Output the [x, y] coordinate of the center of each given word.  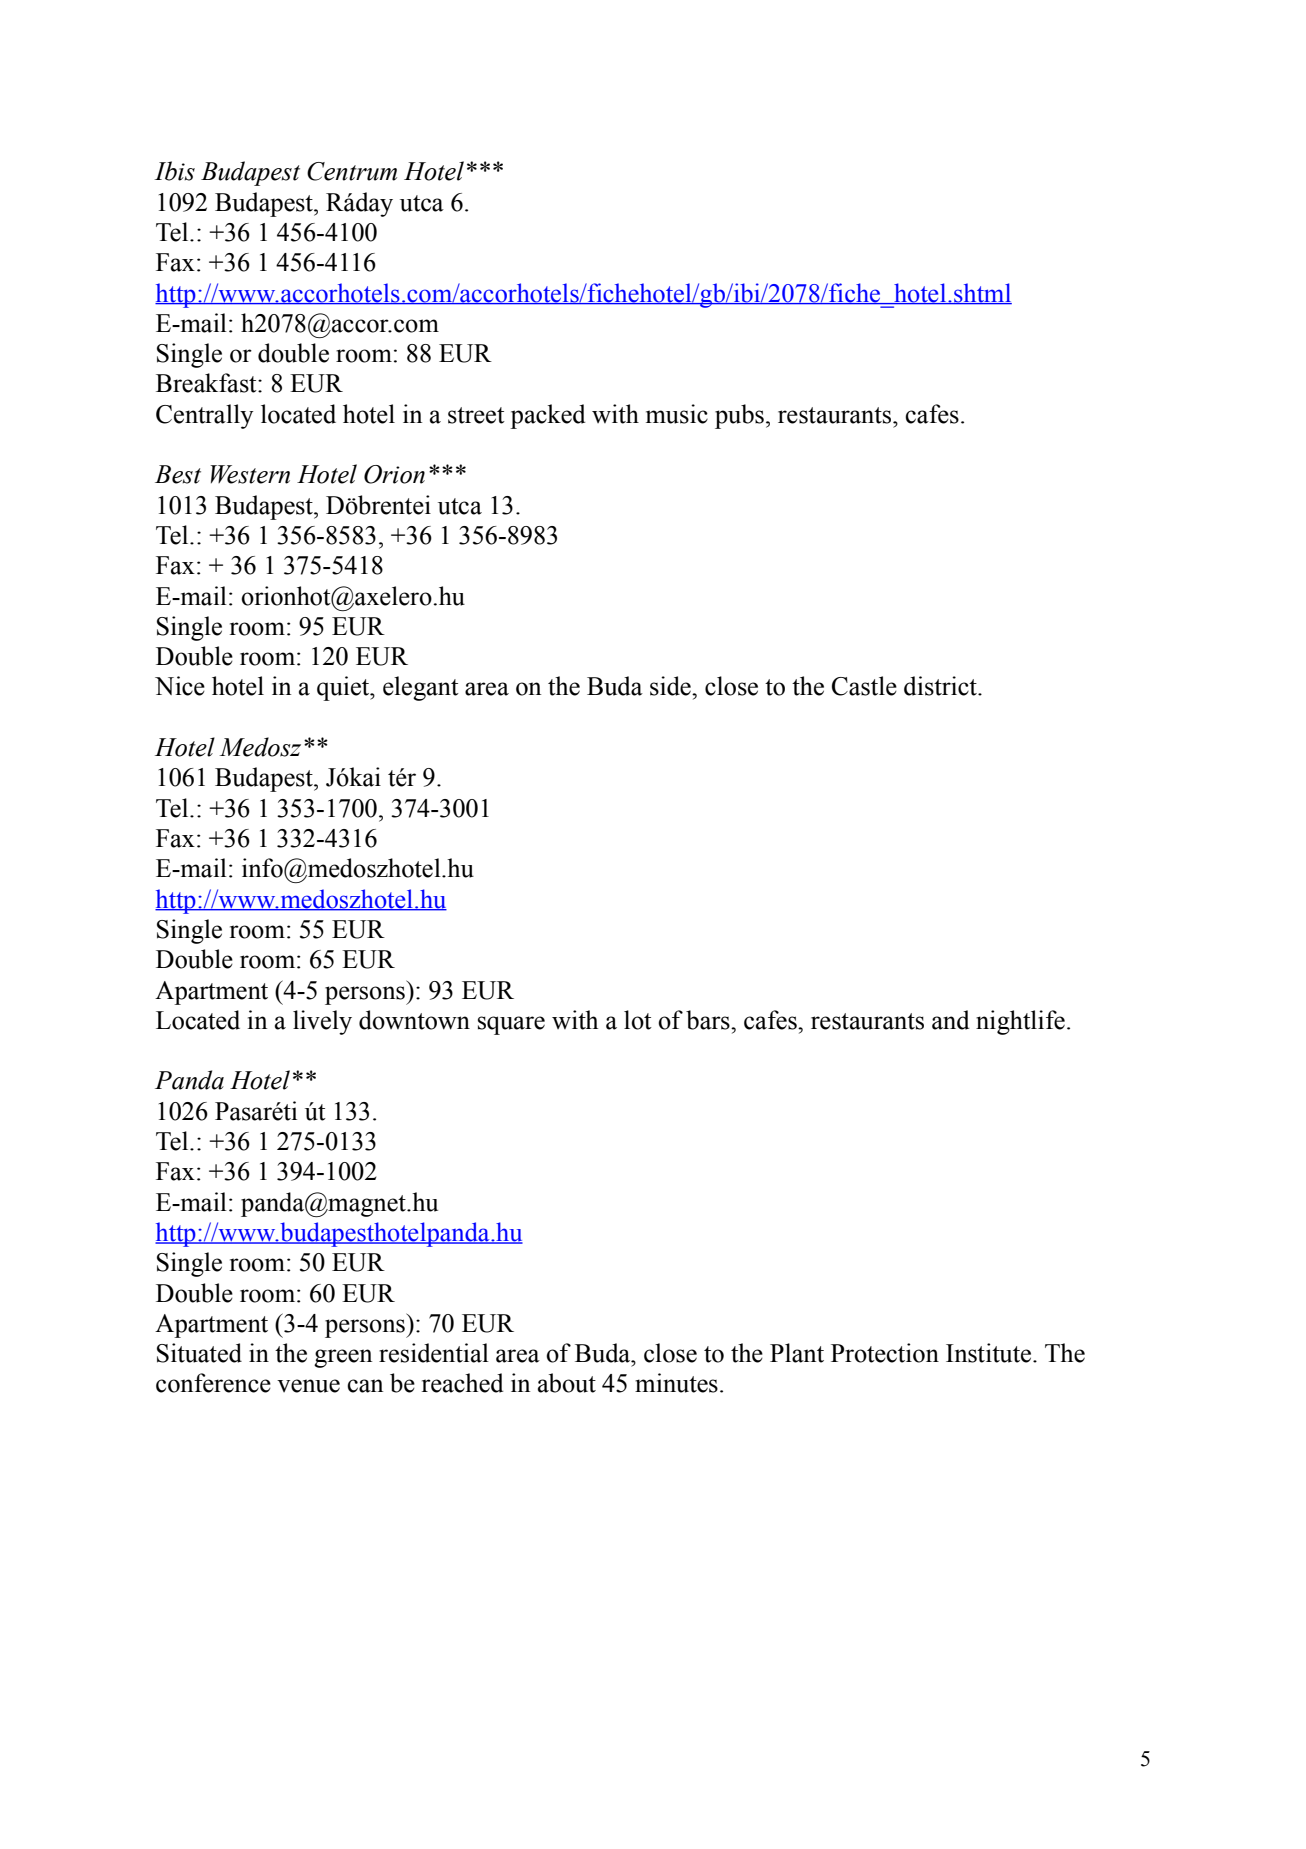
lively [322, 1022]
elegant [421, 688]
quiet [344, 688]
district [941, 686]
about [567, 1383]
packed [548, 416]
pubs [739, 416]
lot [638, 1020]
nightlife [1020, 1022]
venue [308, 1386]
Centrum [352, 171]
